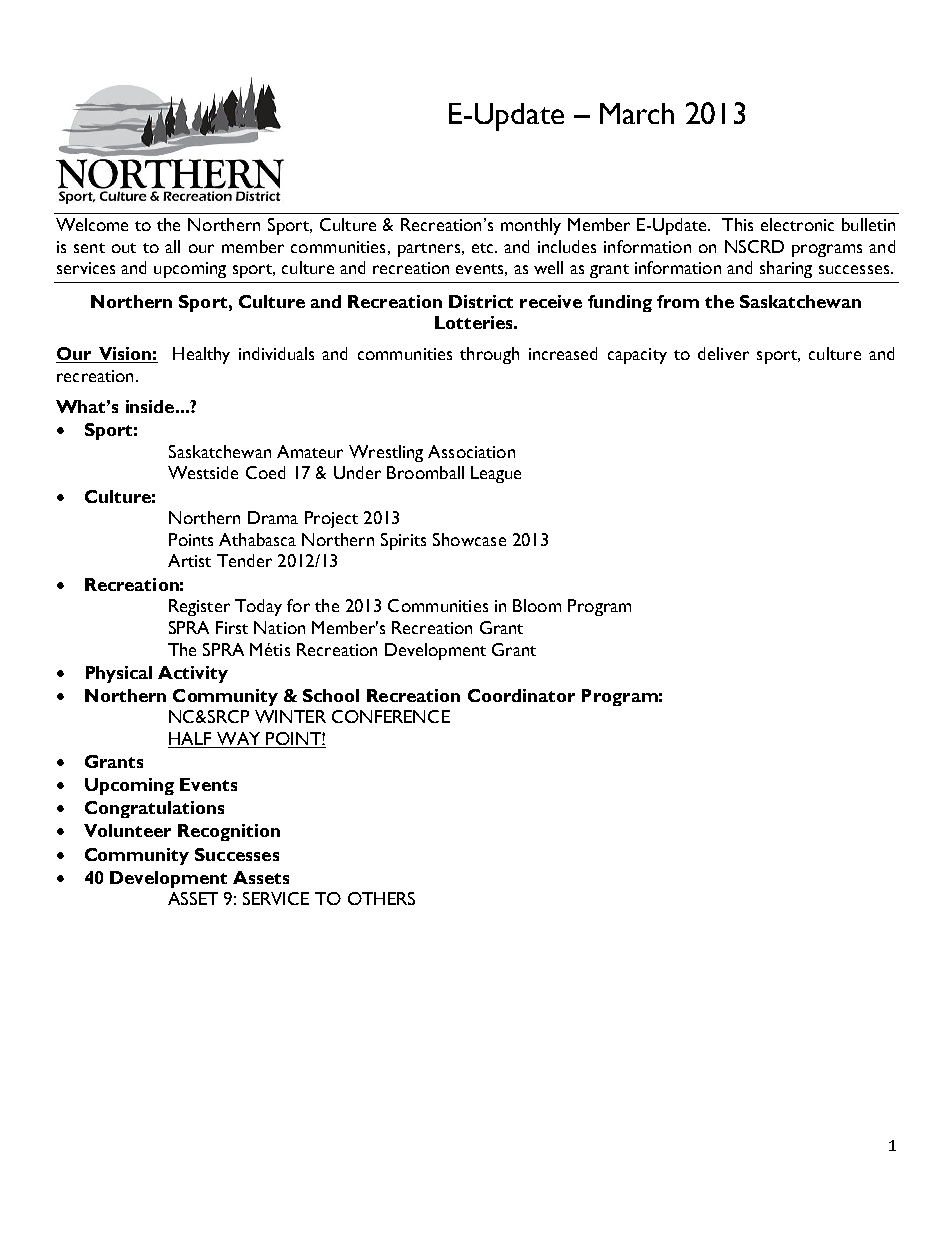 The image size is (952, 1233). Describe the element at coordinates (797, 224) in the page. I see `electronic` at that location.
